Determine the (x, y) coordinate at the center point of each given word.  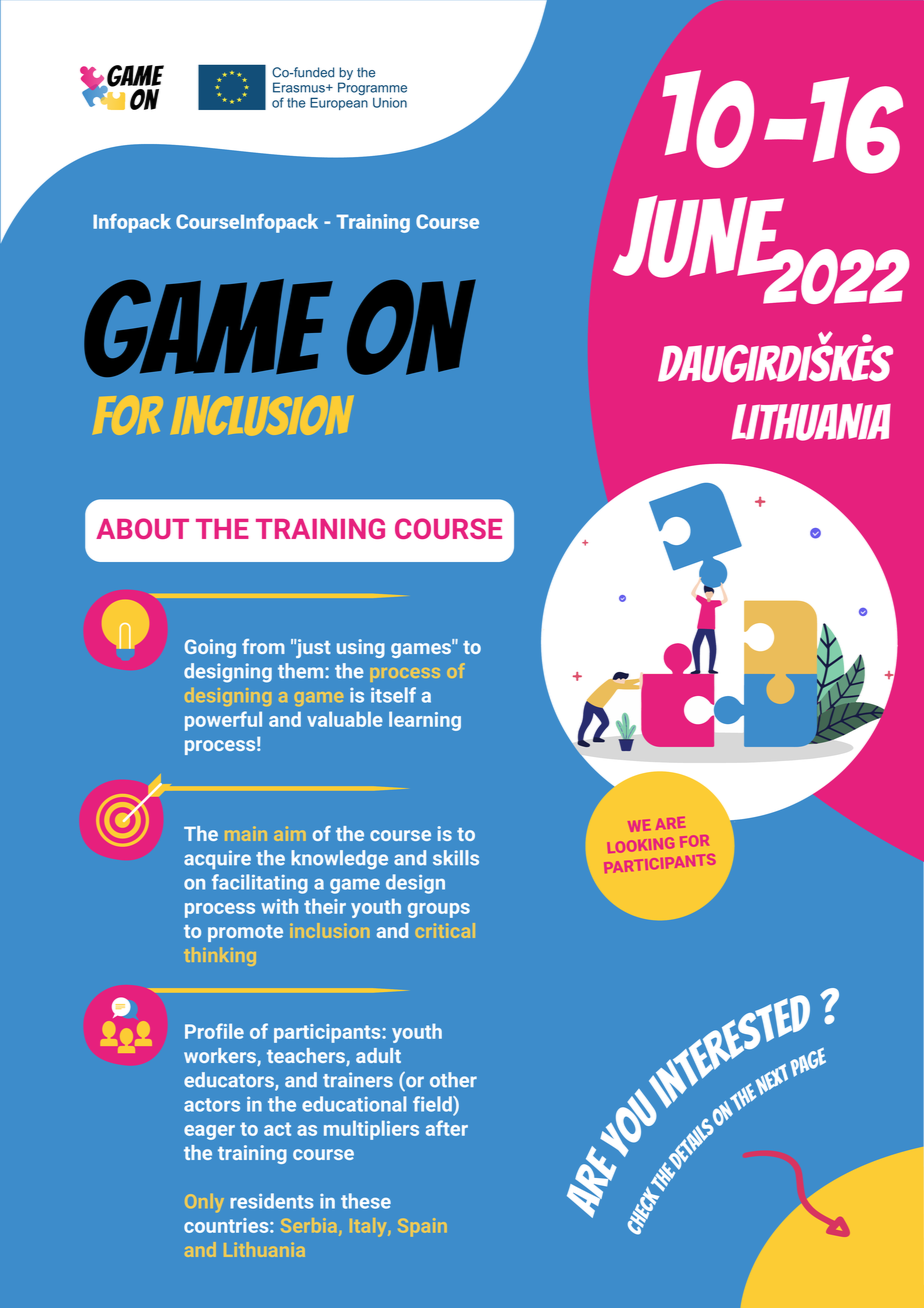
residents (271, 1201)
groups (439, 910)
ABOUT (142, 528)
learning (425, 721)
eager (209, 1132)
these (366, 1201)
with (279, 906)
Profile (214, 1031)
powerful (223, 721)
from (263, 646)
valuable (345, 719)
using (361, 648)
